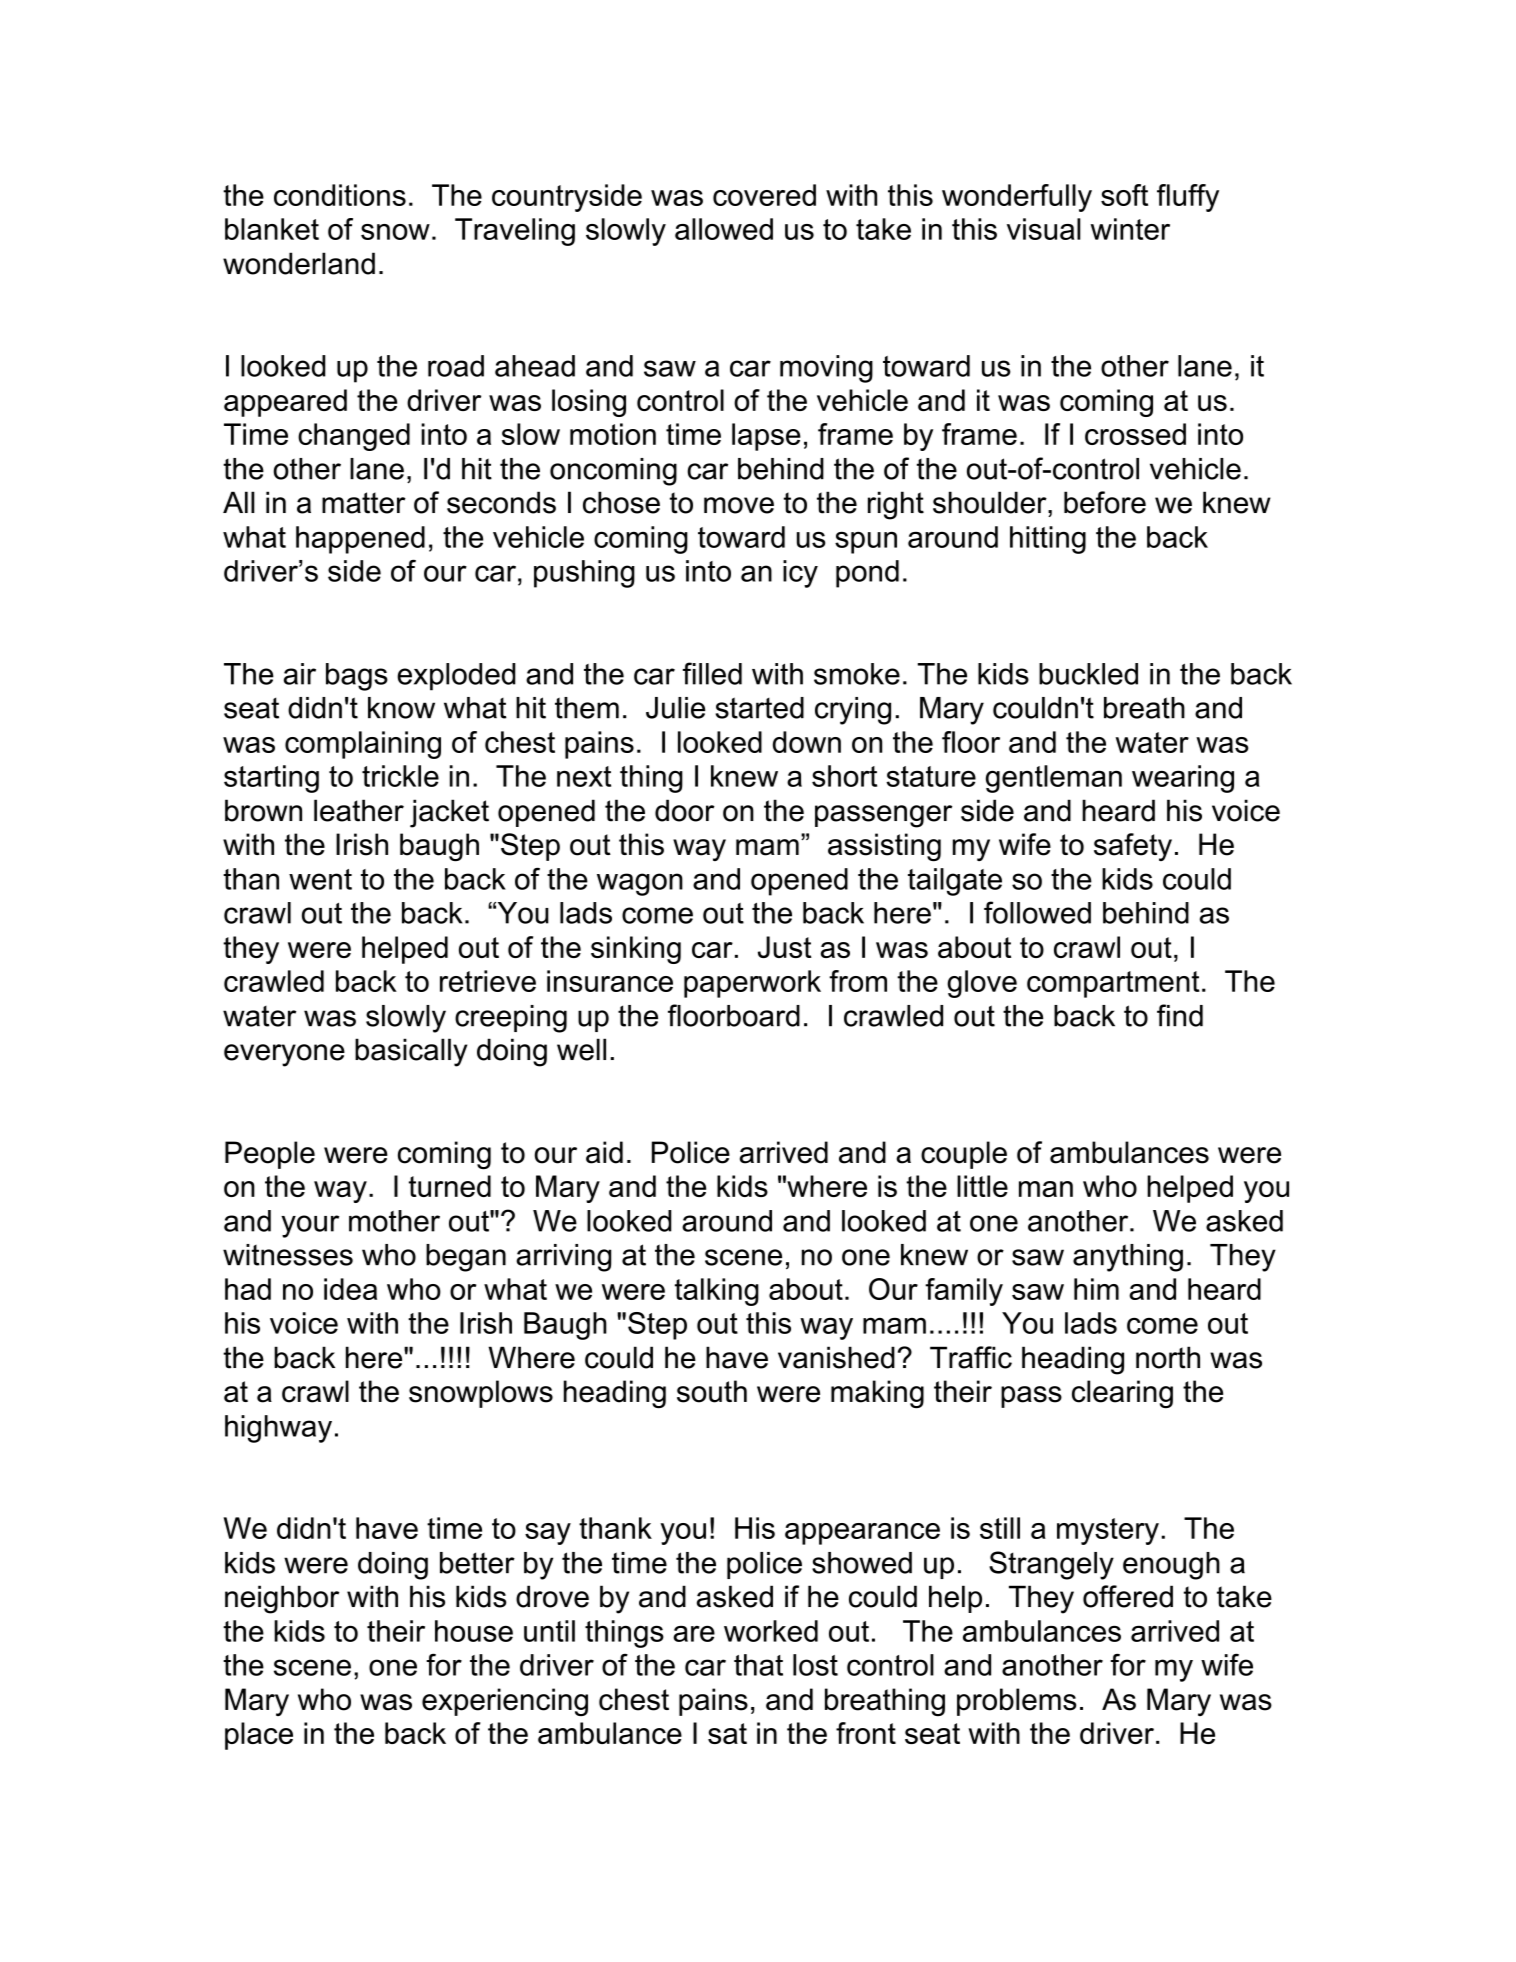  I want to click on complaining, so click(363, 745).
